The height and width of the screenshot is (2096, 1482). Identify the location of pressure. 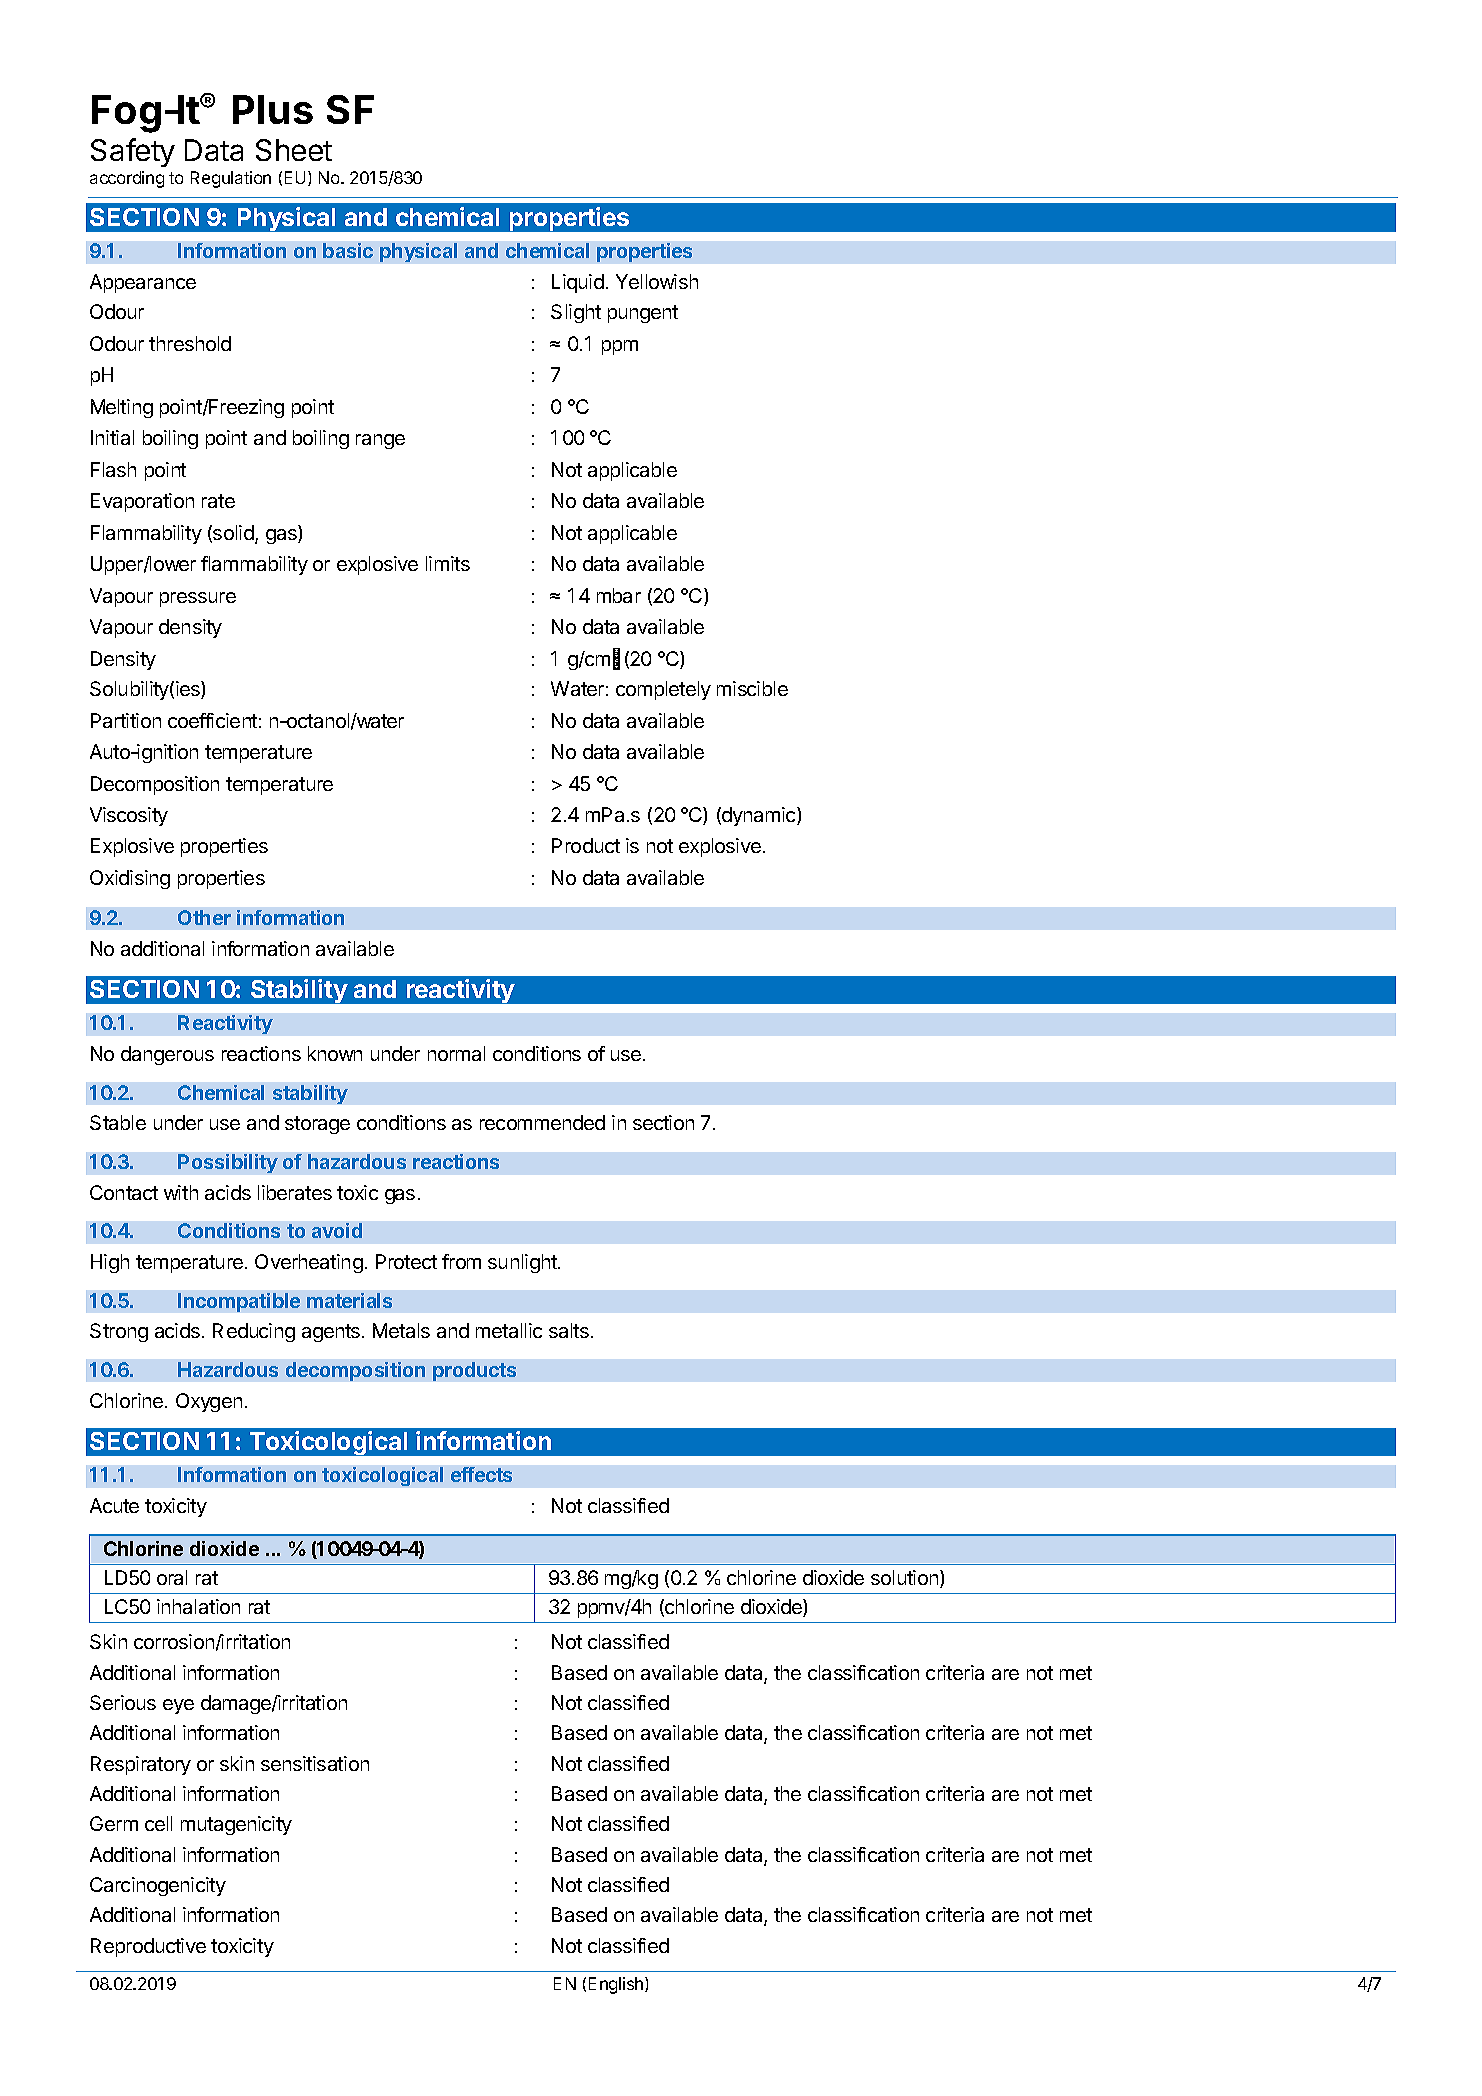
(198, 599).
